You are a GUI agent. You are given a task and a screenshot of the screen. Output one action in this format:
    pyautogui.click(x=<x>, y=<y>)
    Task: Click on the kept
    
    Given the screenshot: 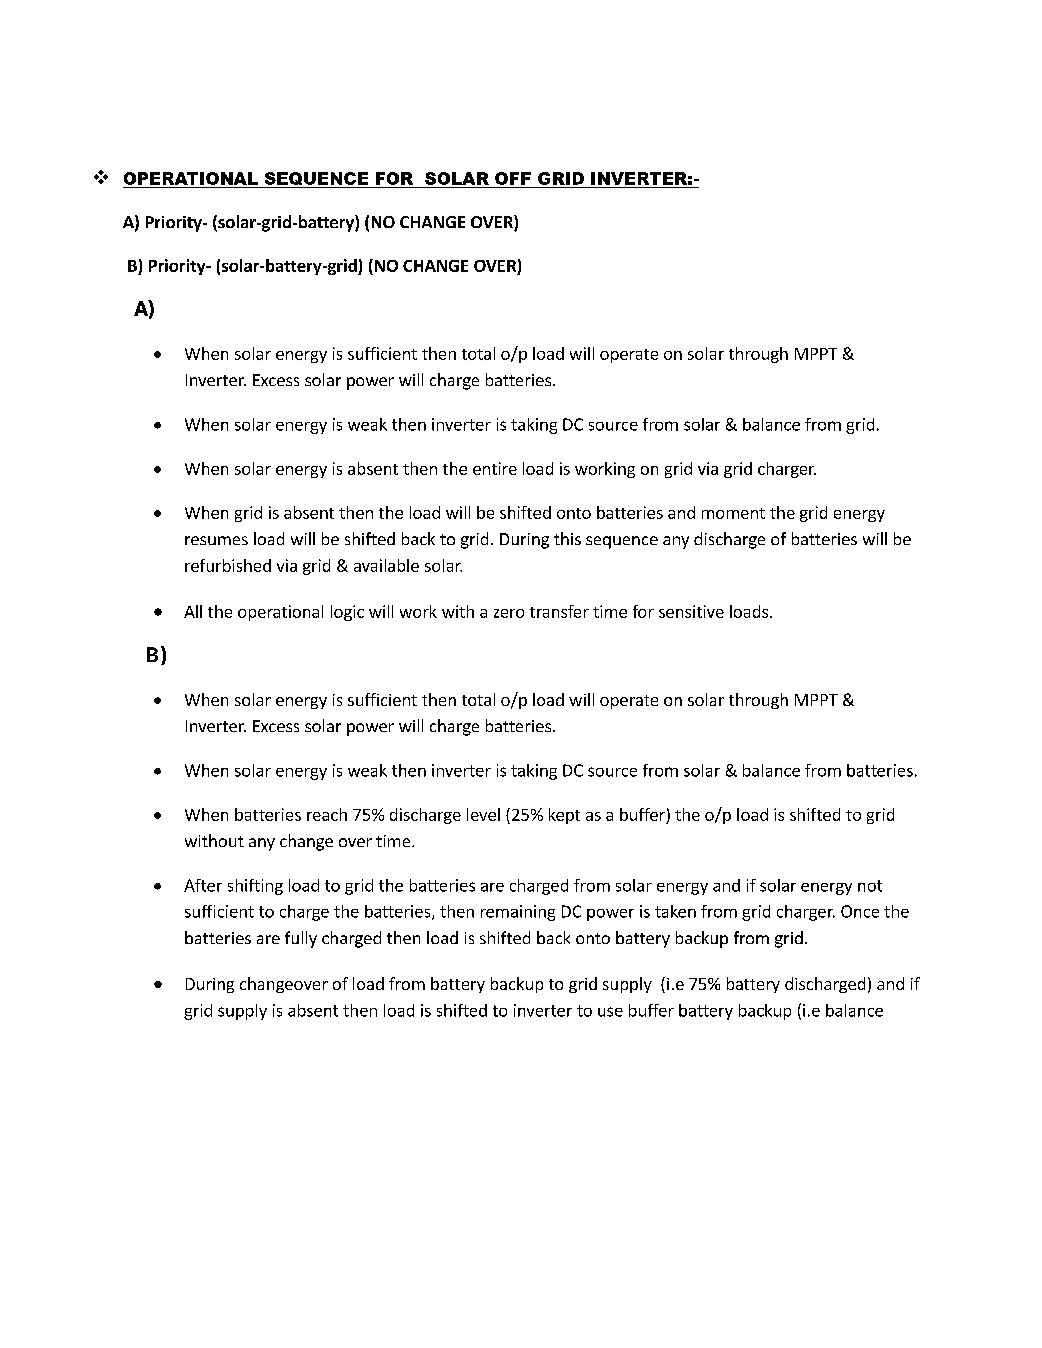 What is the action you would take?
    pyautogui.click(x=564, y=816)
